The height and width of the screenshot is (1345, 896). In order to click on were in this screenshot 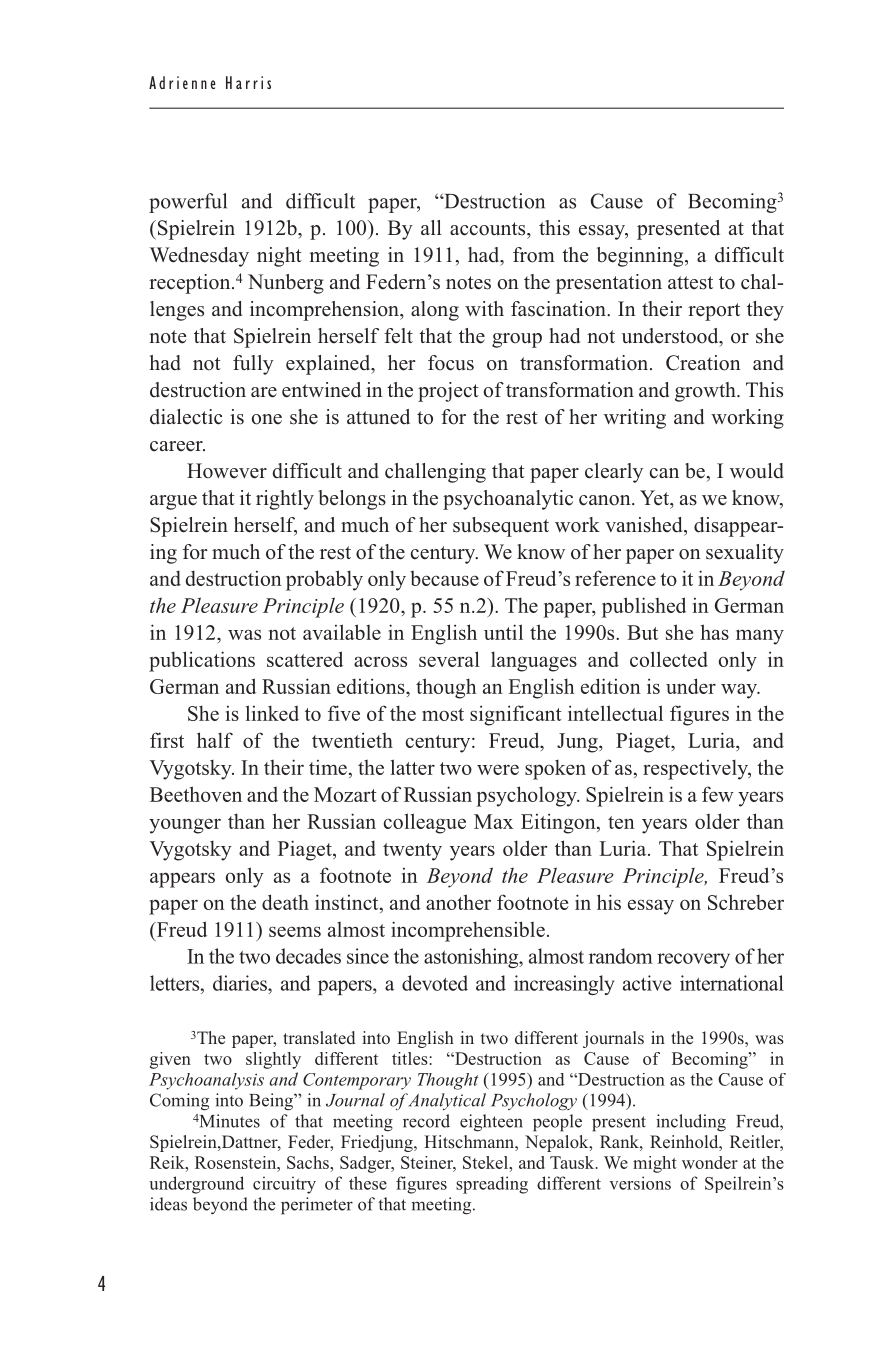, I will do `click(498, 770)`.
